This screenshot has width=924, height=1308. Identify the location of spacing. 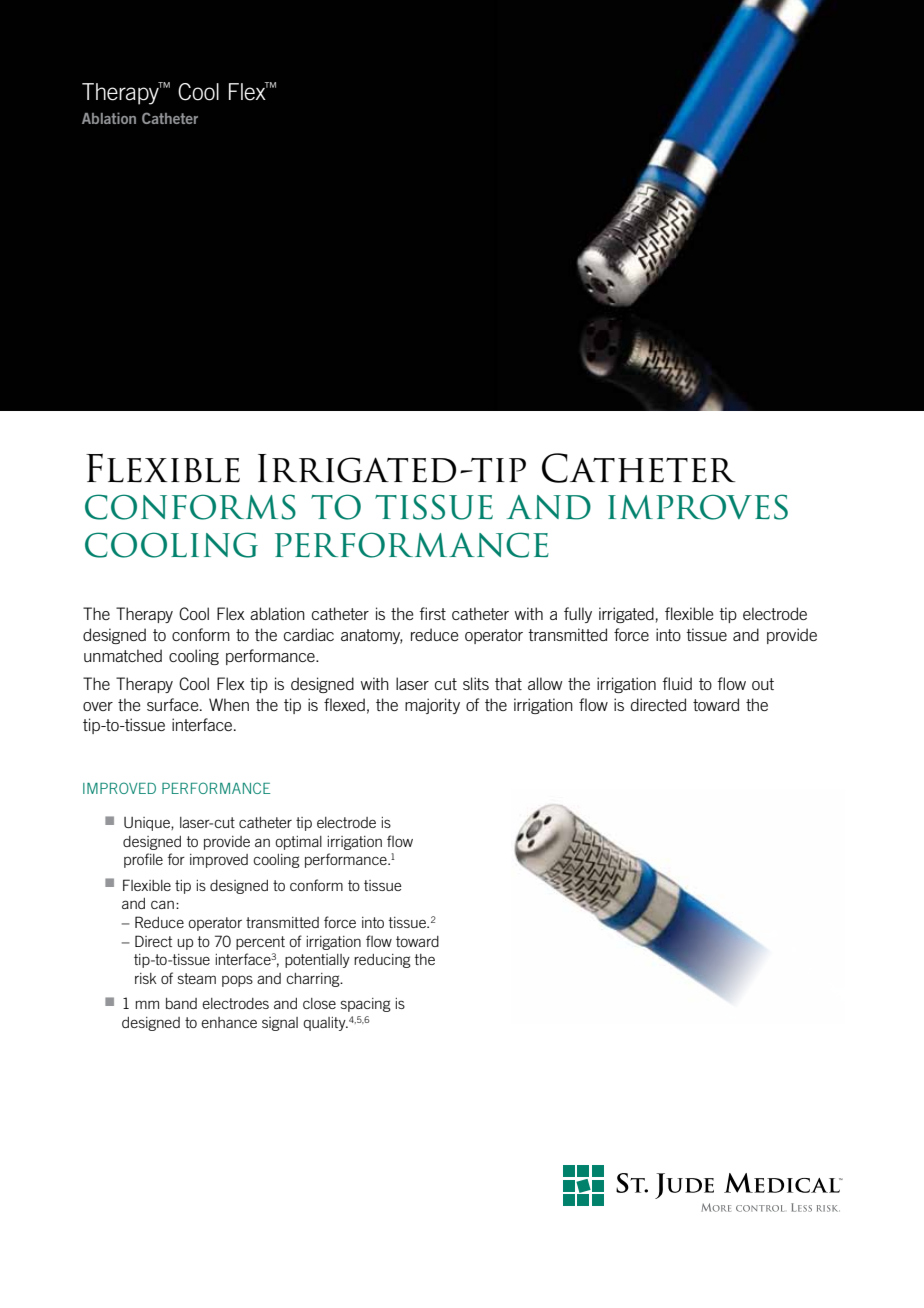
(366, 1005).
